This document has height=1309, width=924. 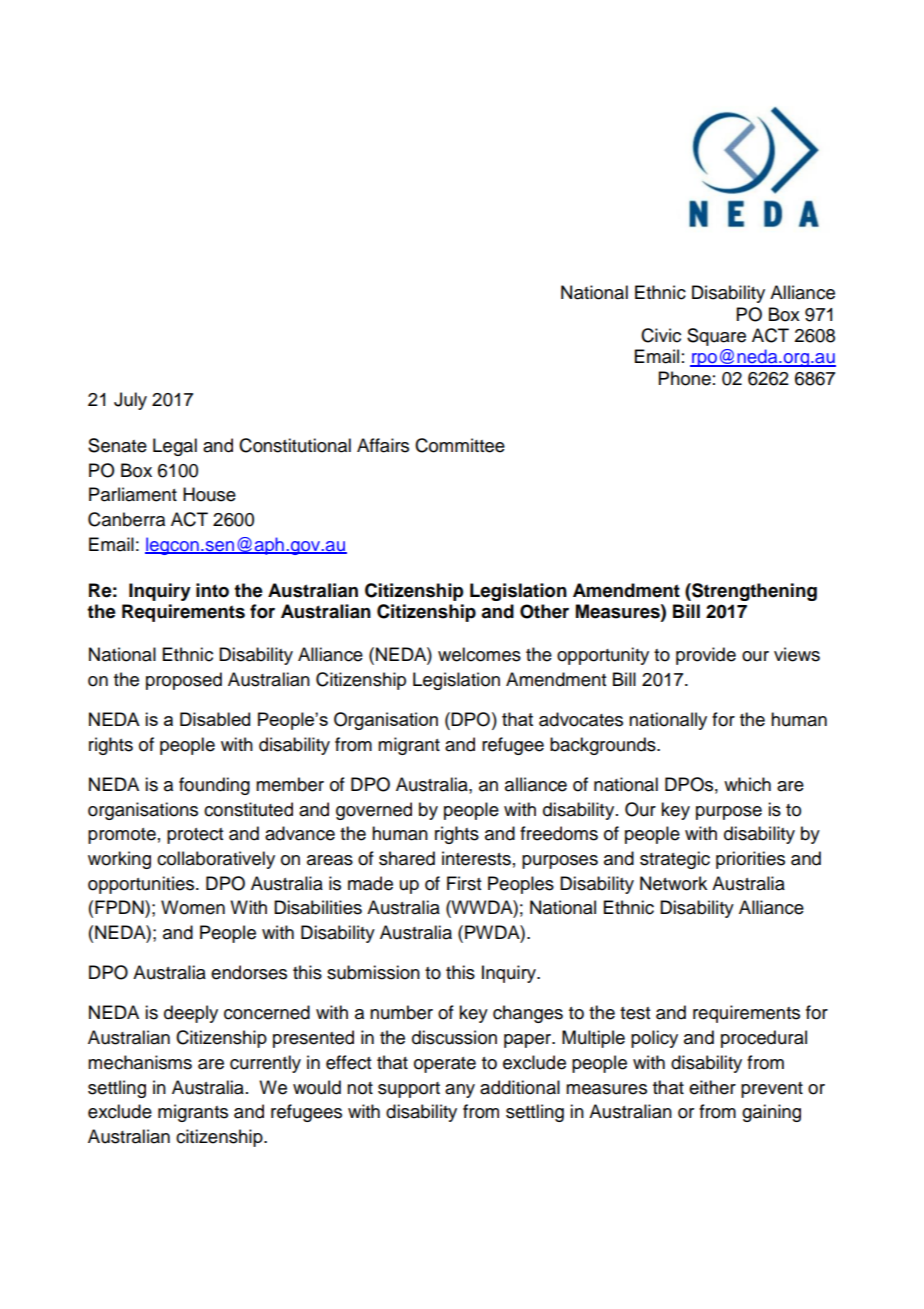 What do you see at coordinates (706, 656) in the document?
I see `provide` at bounding box center [706, 656].
